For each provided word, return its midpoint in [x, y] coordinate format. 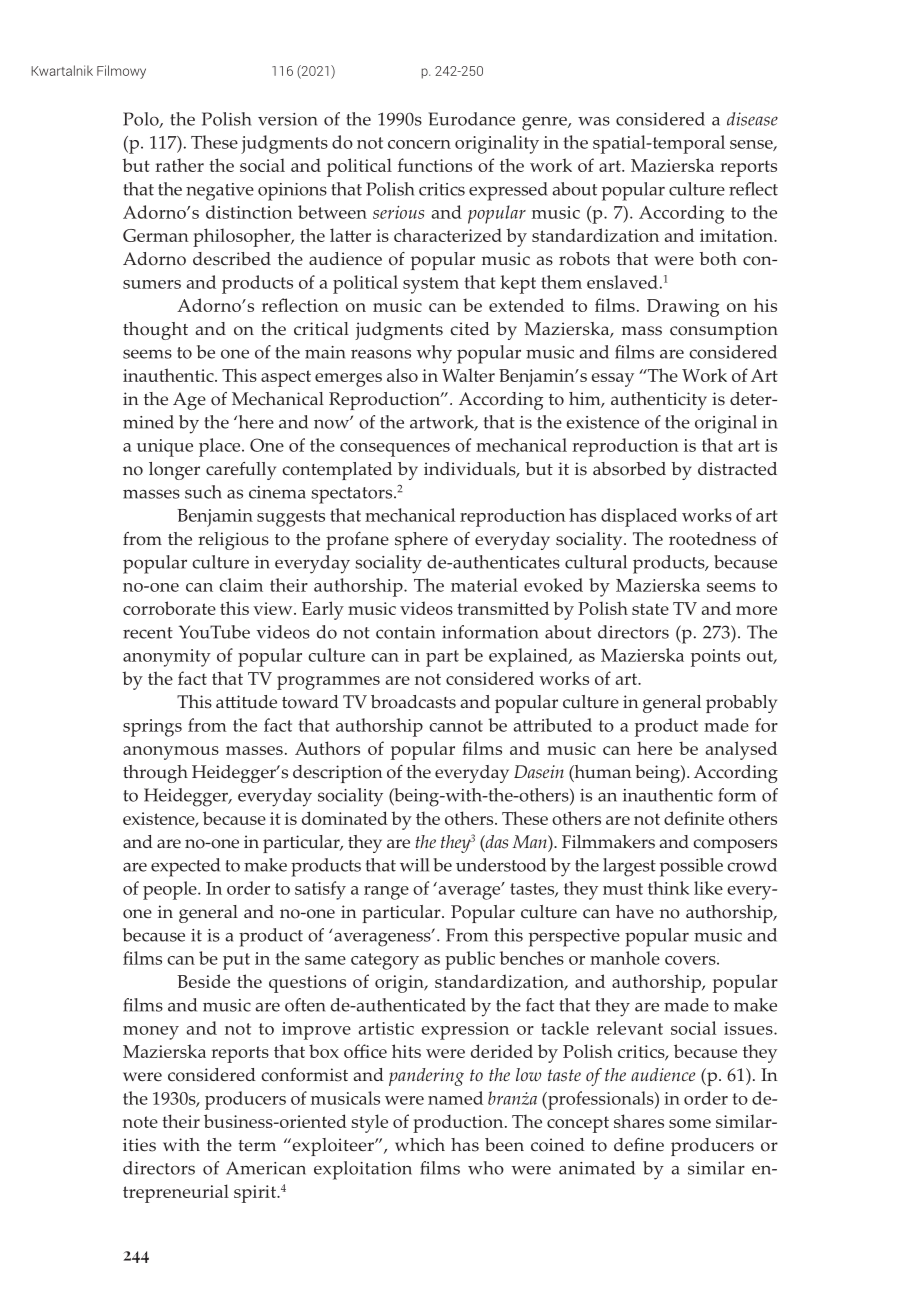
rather [179, 165]
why [434, 354]
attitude [246, 702]
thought [155, 331]
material [484, 585]
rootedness [712, 539]
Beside [203, 981]
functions [435, 165]
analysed [741, 750]
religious [233, 541]
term [257, 1145]
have [635, 911]
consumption [724, 331]
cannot [456, 726]
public [470, 960]
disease [752, 119]
